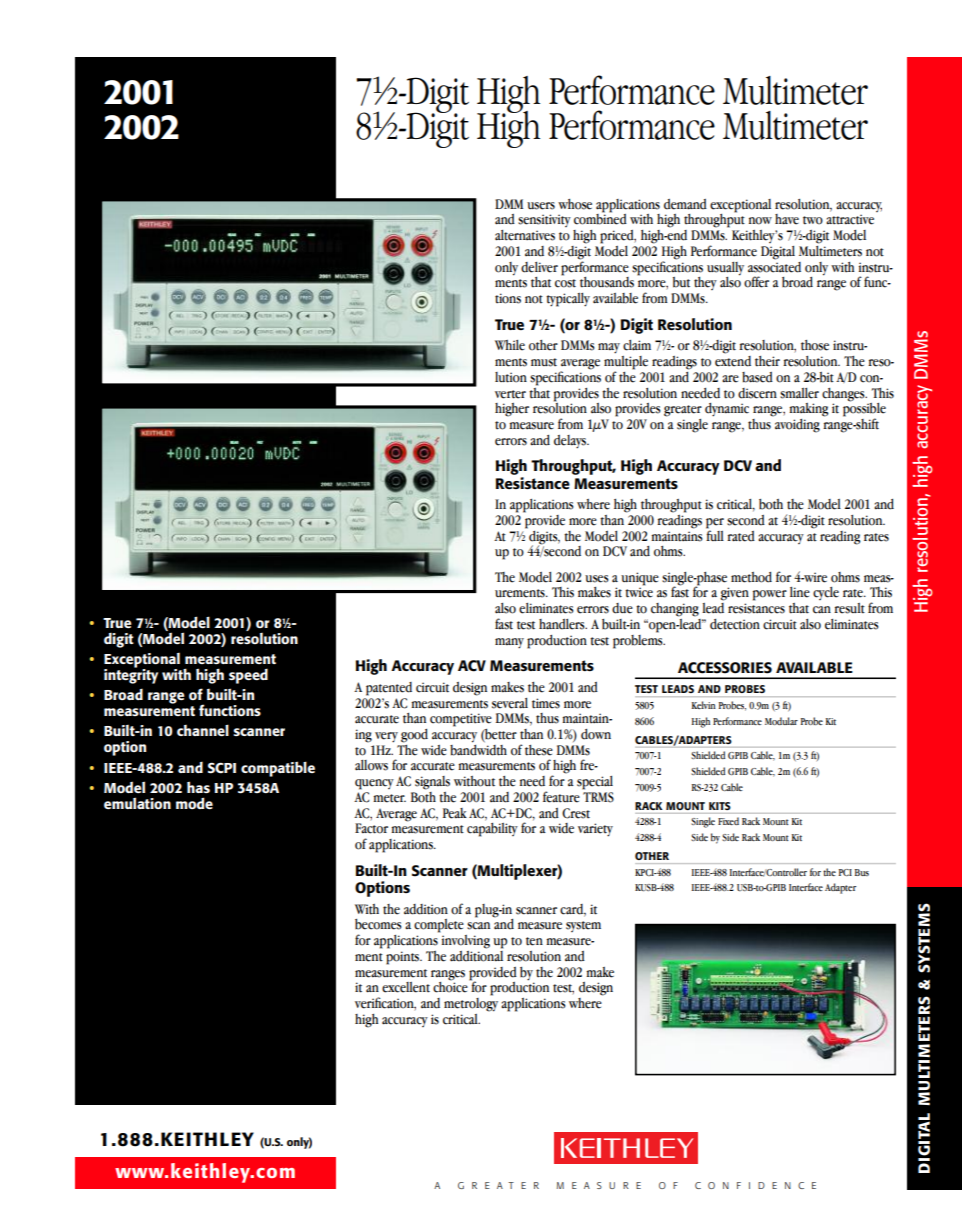  I want to click on have, so click(787, 219).
